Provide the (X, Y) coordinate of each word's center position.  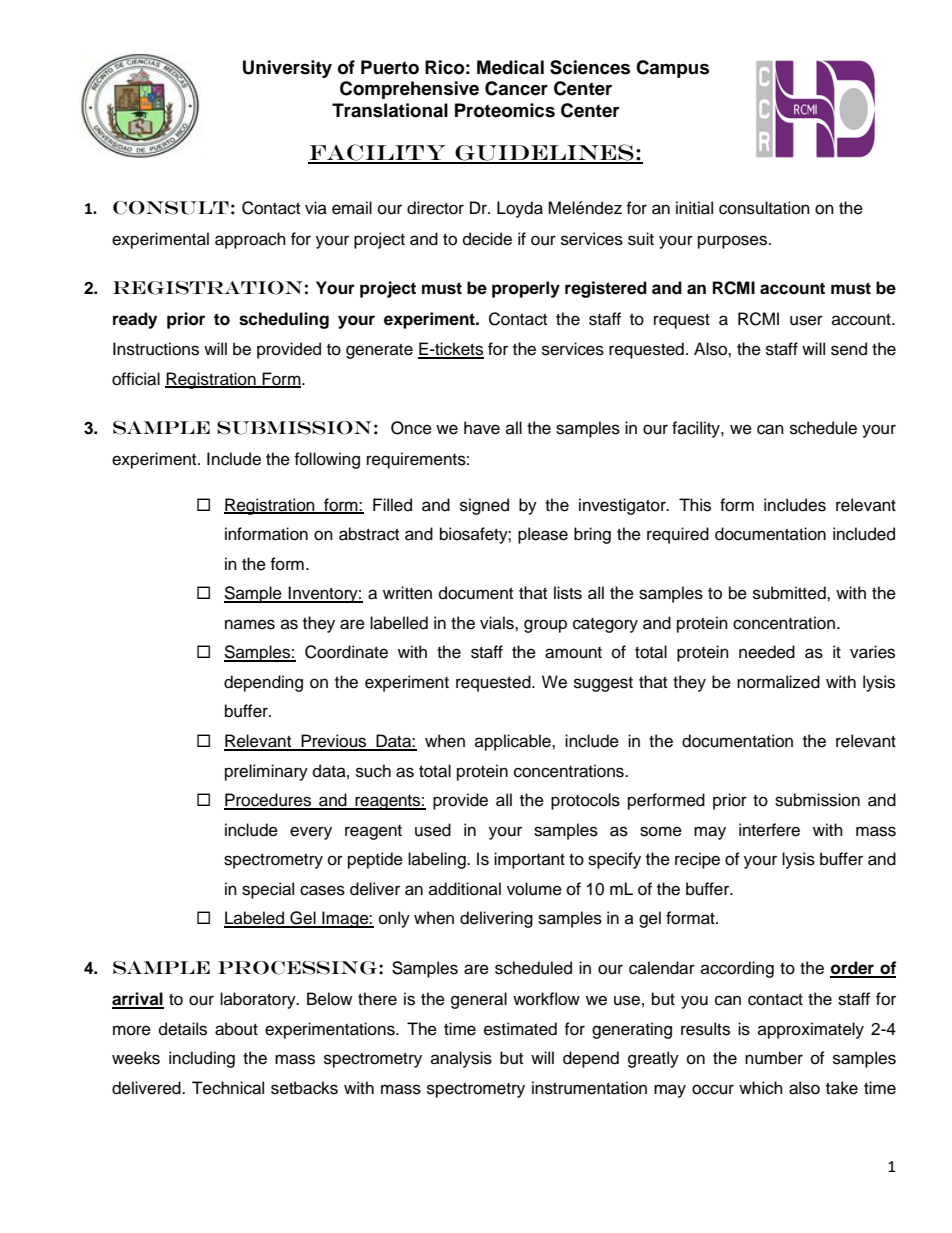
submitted (790, 593)
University (287, 69)
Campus (672, 69)
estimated (520, 1029)
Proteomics (505, 110)
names (250, 624)
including (202, 1059)
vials (498, 623)
